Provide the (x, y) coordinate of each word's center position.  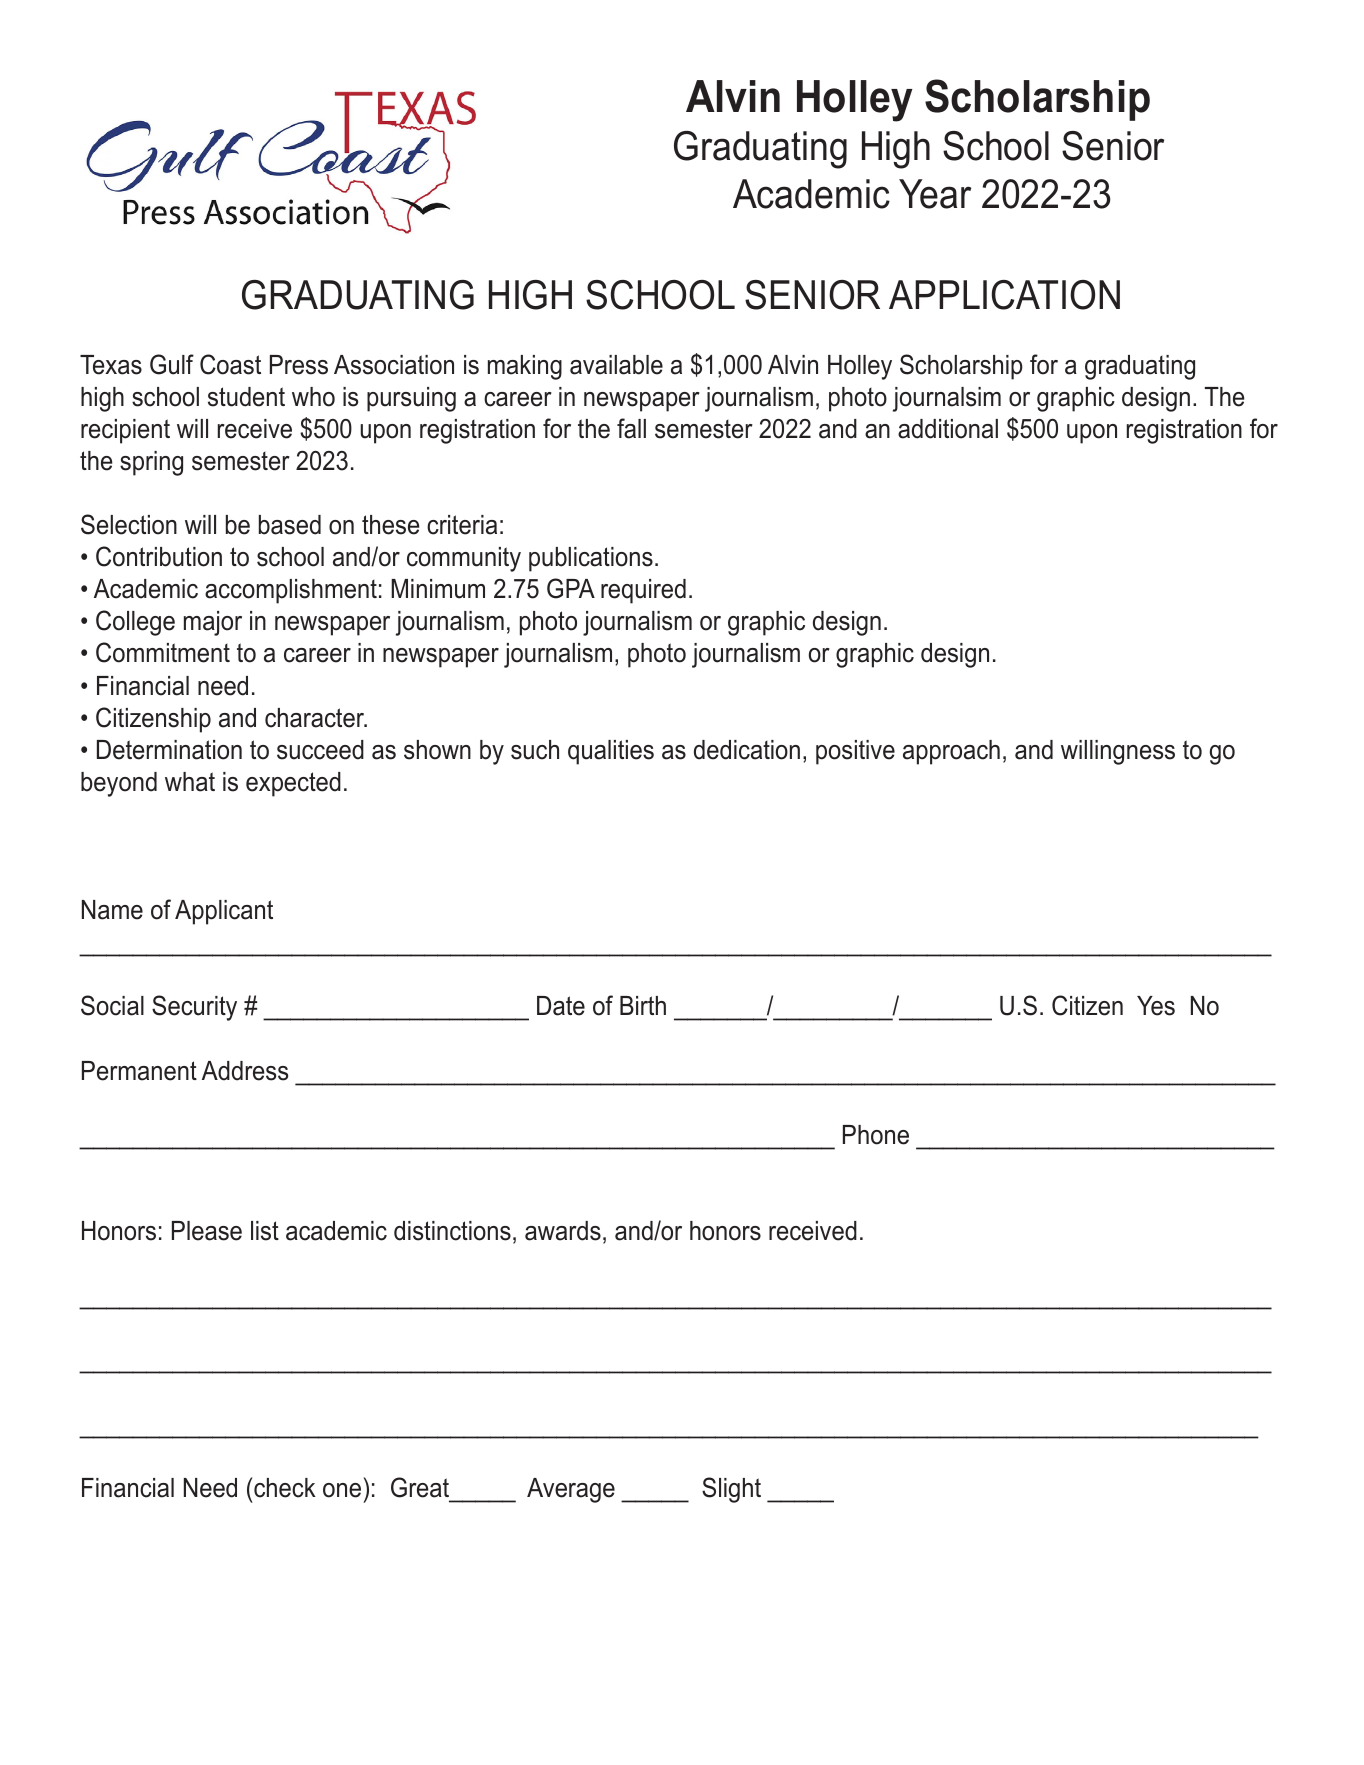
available (616, 365)
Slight (731, 1490)
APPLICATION (1004, 295)
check (285, 1488)
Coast (230, 364)
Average (571, 1490)
